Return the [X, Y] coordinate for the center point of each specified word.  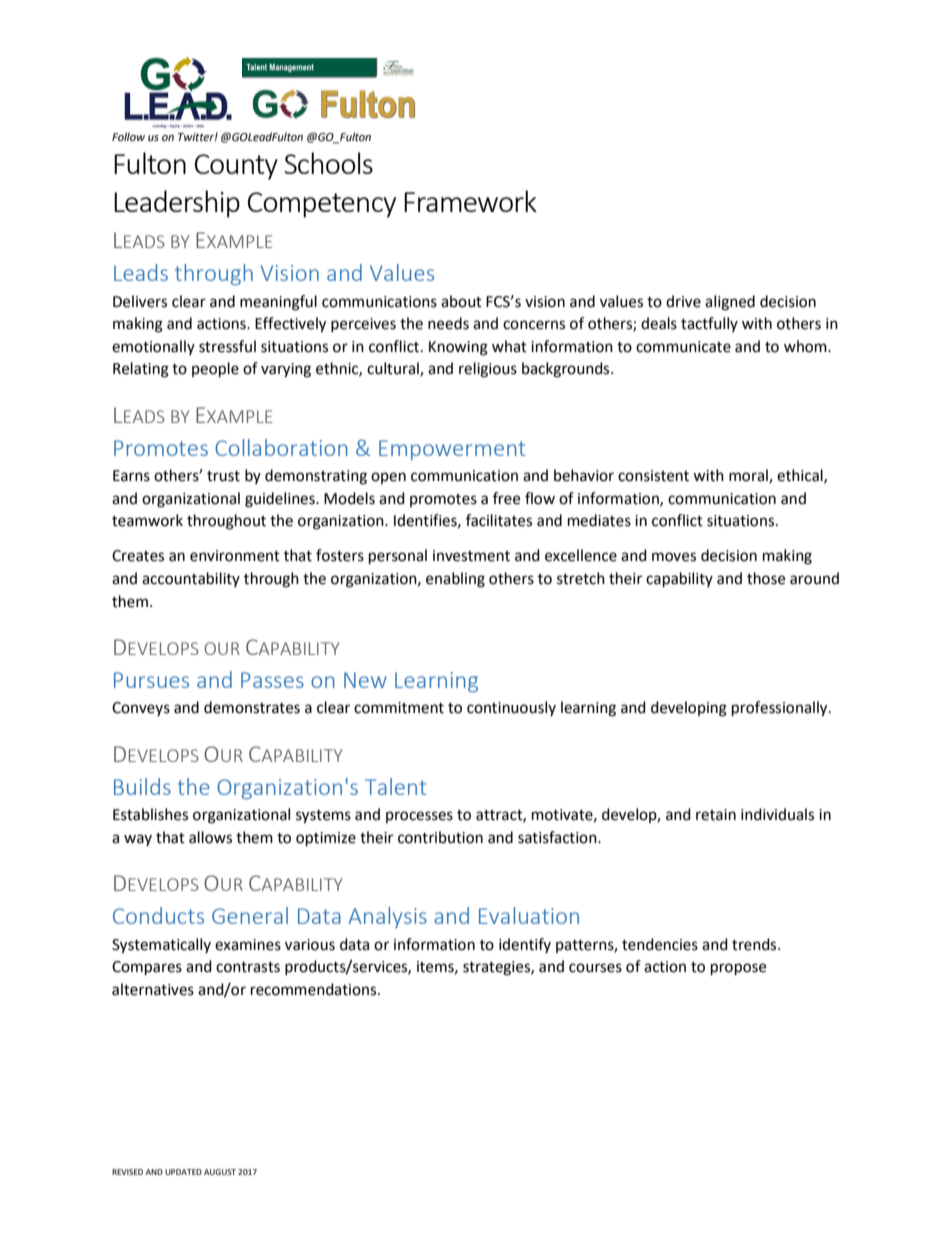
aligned [730, 303]
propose [738, 969]
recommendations [315, 989]
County [236, 167]
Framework [470, 201]
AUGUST [220, 1172]
